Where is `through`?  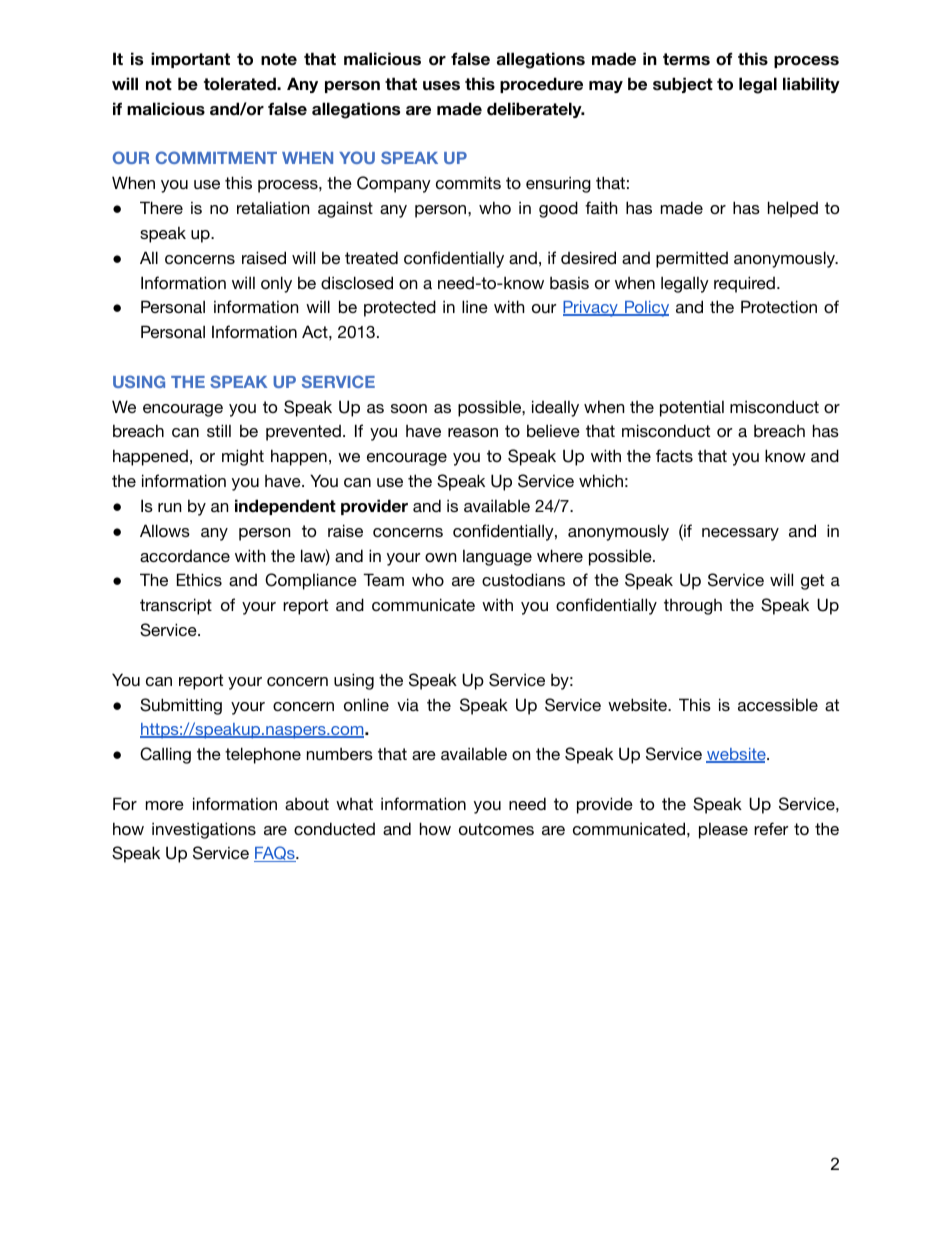
through is located at coordinates (693, 607).
